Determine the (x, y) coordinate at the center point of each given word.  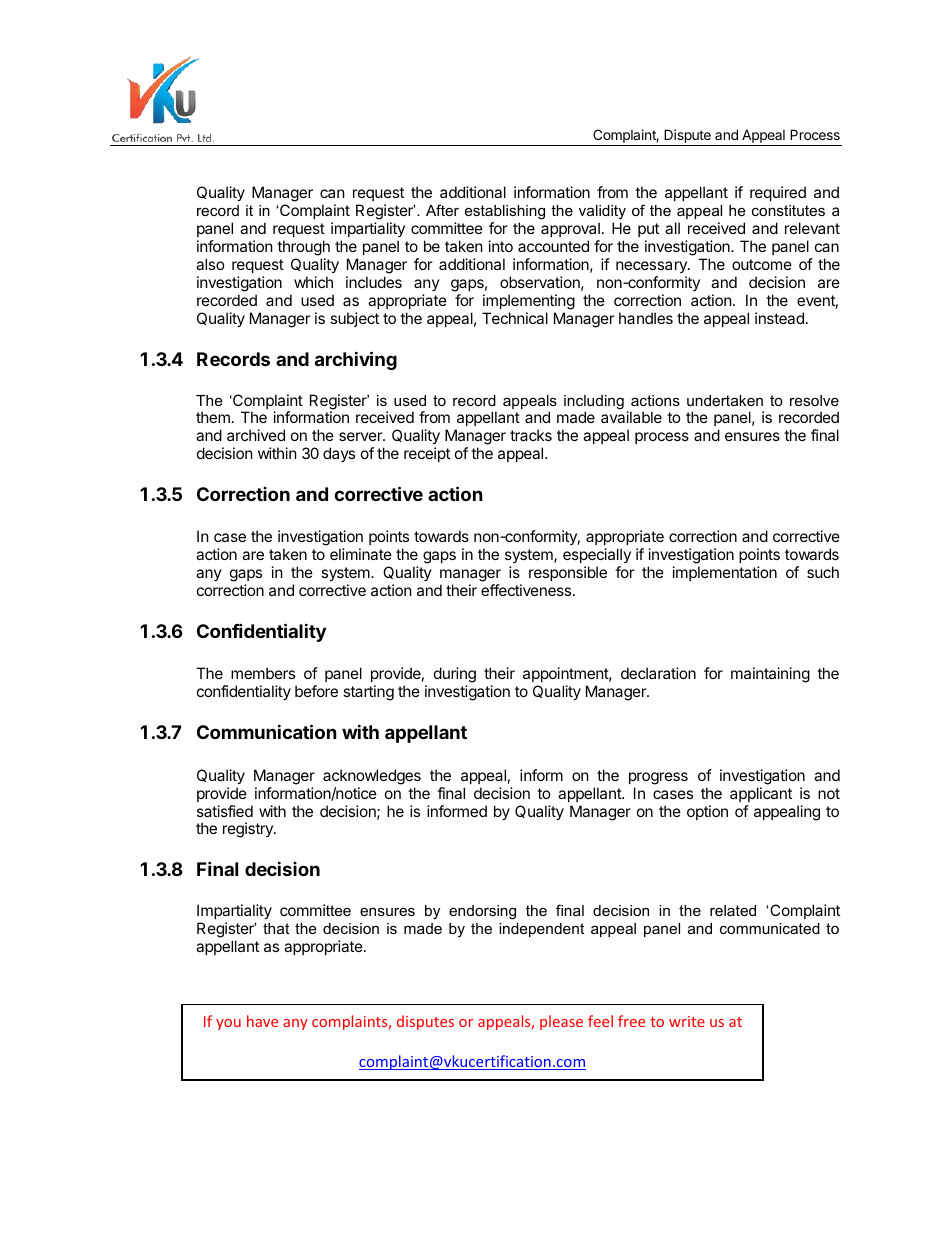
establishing (505, 214)
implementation (725, 573)
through (303, 249)
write (687, 1021)
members (263, 673)
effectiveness (527, 590)
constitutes (788, 210)
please (561, 1022)
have (262, 1021)
